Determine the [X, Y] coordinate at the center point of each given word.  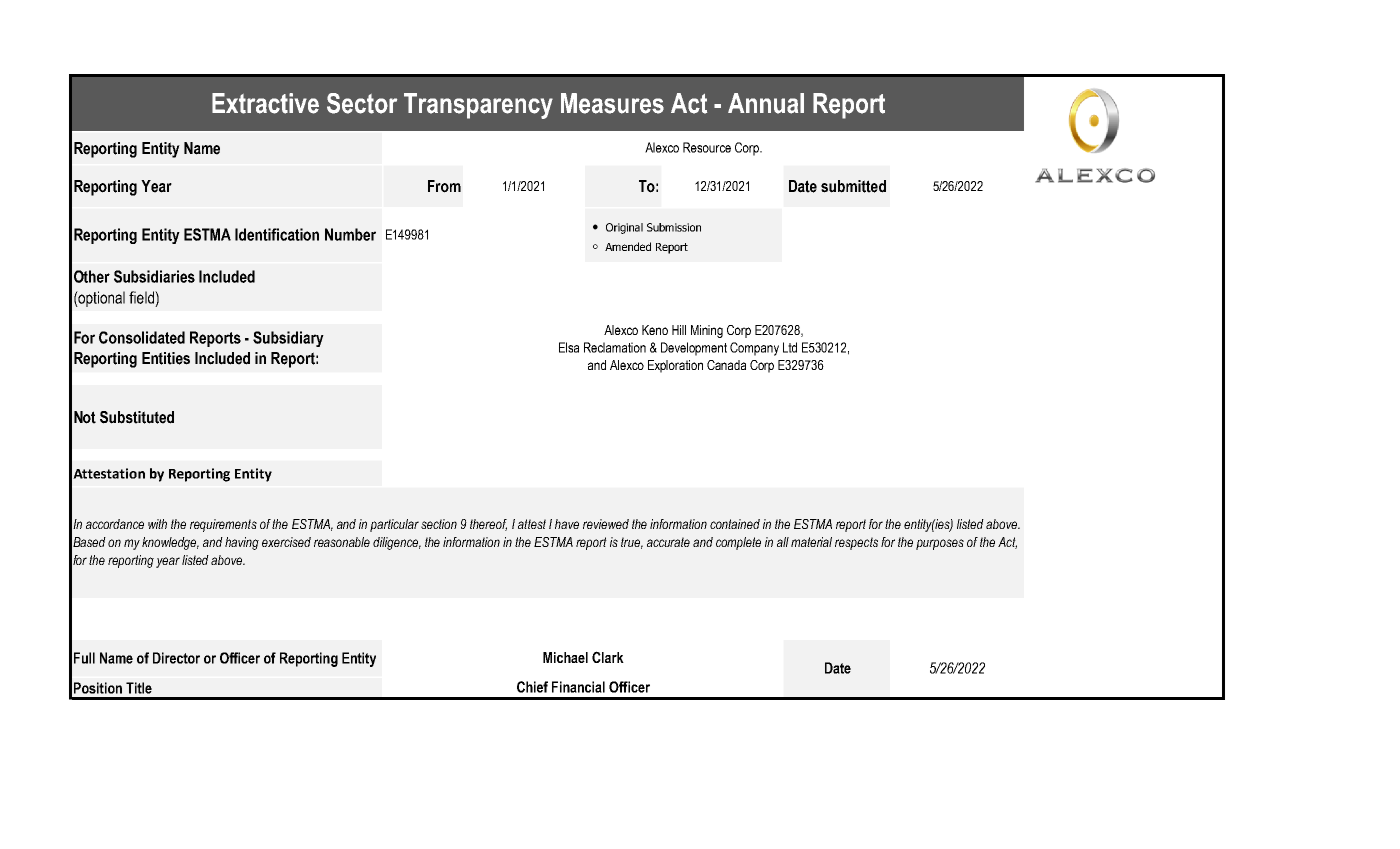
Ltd [790, 347]
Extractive [265, 103]
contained [735, 524]
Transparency [478, 106]
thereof [488, 525]
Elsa [569, 347]
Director [176, 658]
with [157, 524]
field [142, 297]
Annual [766, 103]
